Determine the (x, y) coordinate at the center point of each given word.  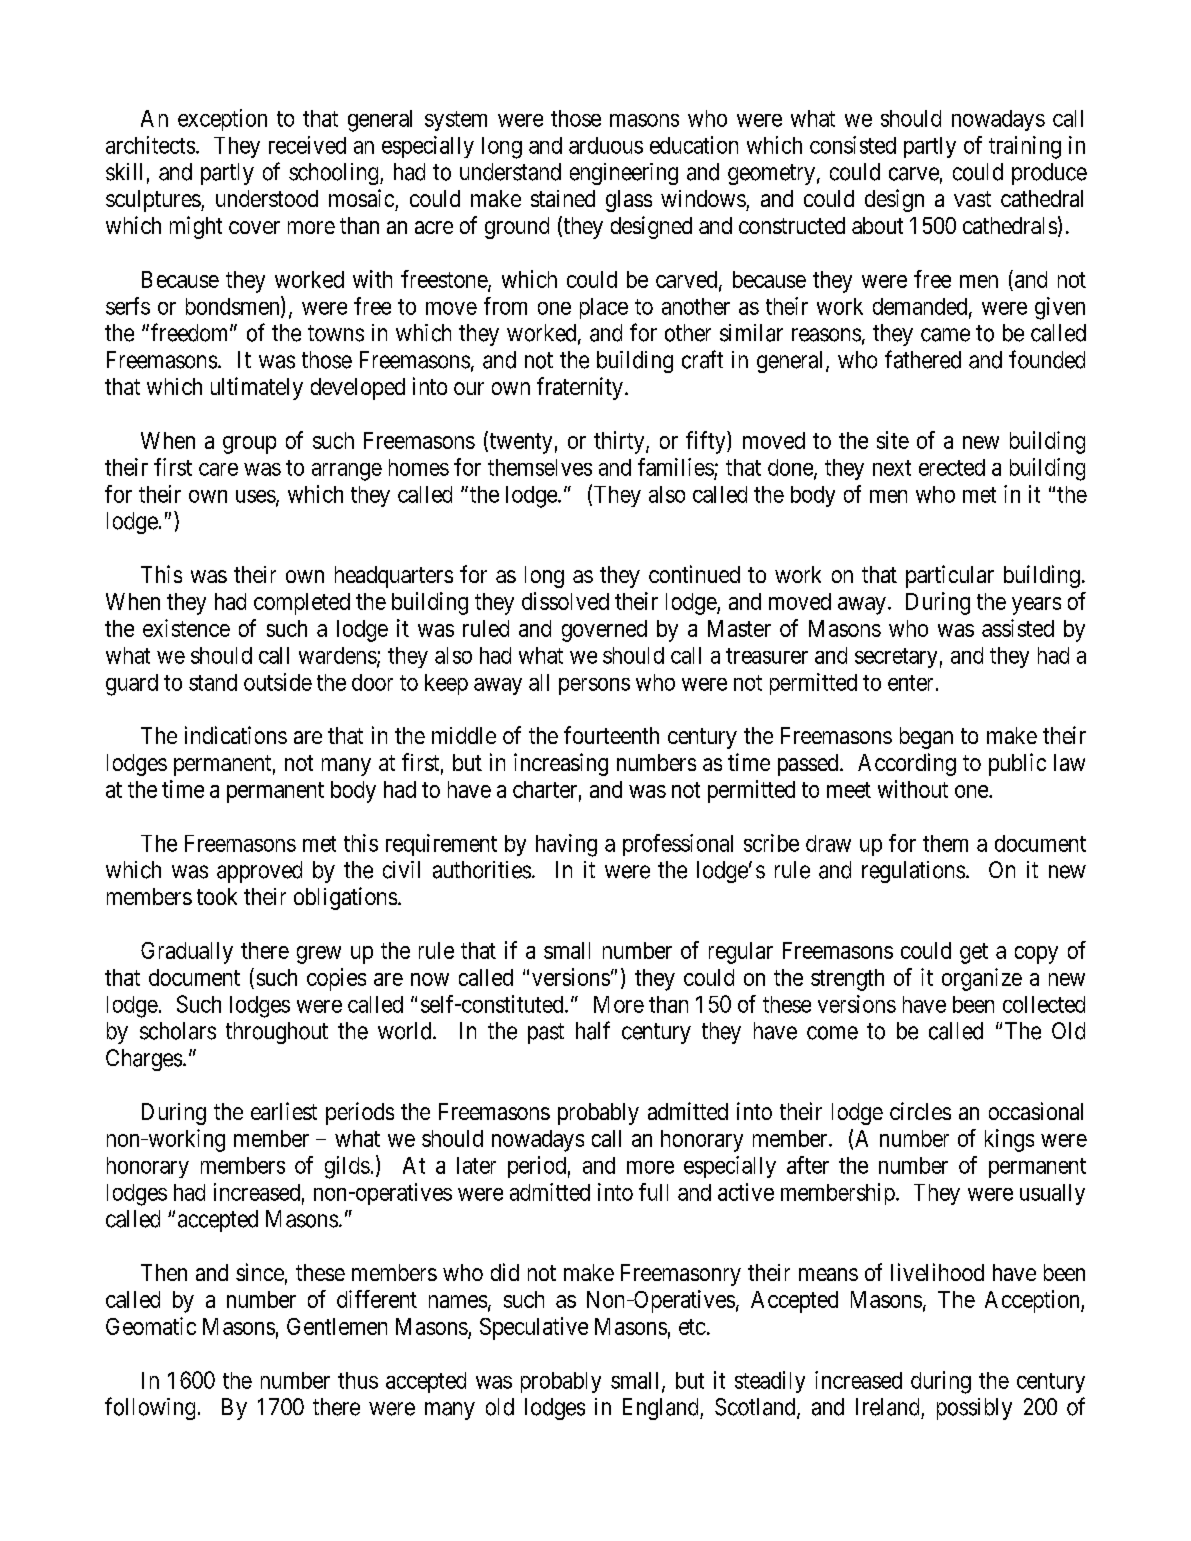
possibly (974, 1409)
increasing (561, 764)
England (662, 1409)
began (926, 738)
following (150, 1408)
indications (236, 735)
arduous (606, 145)
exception (222, 120)
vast (972, 199)
